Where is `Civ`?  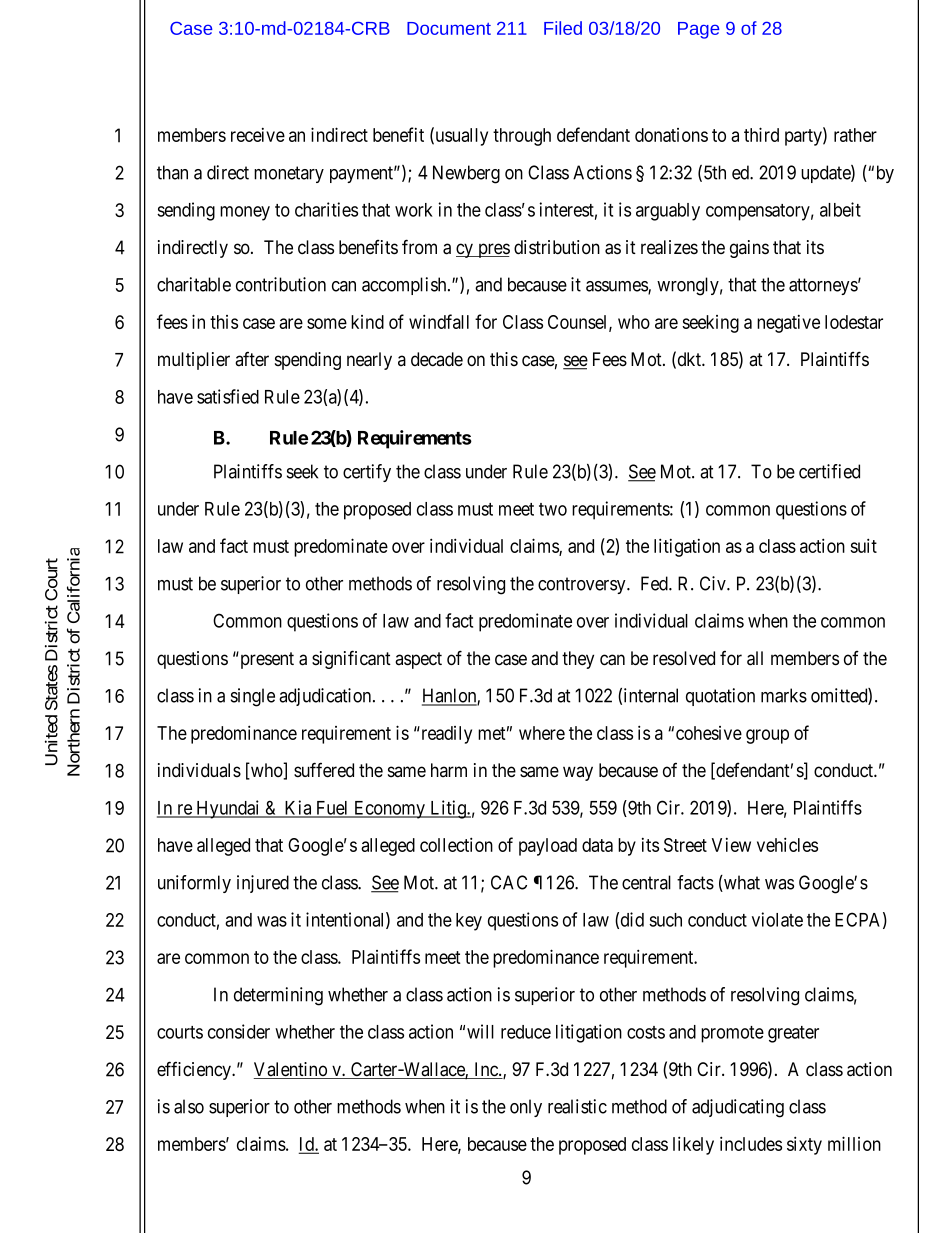 Civ is located at coordinates (714, 583).
